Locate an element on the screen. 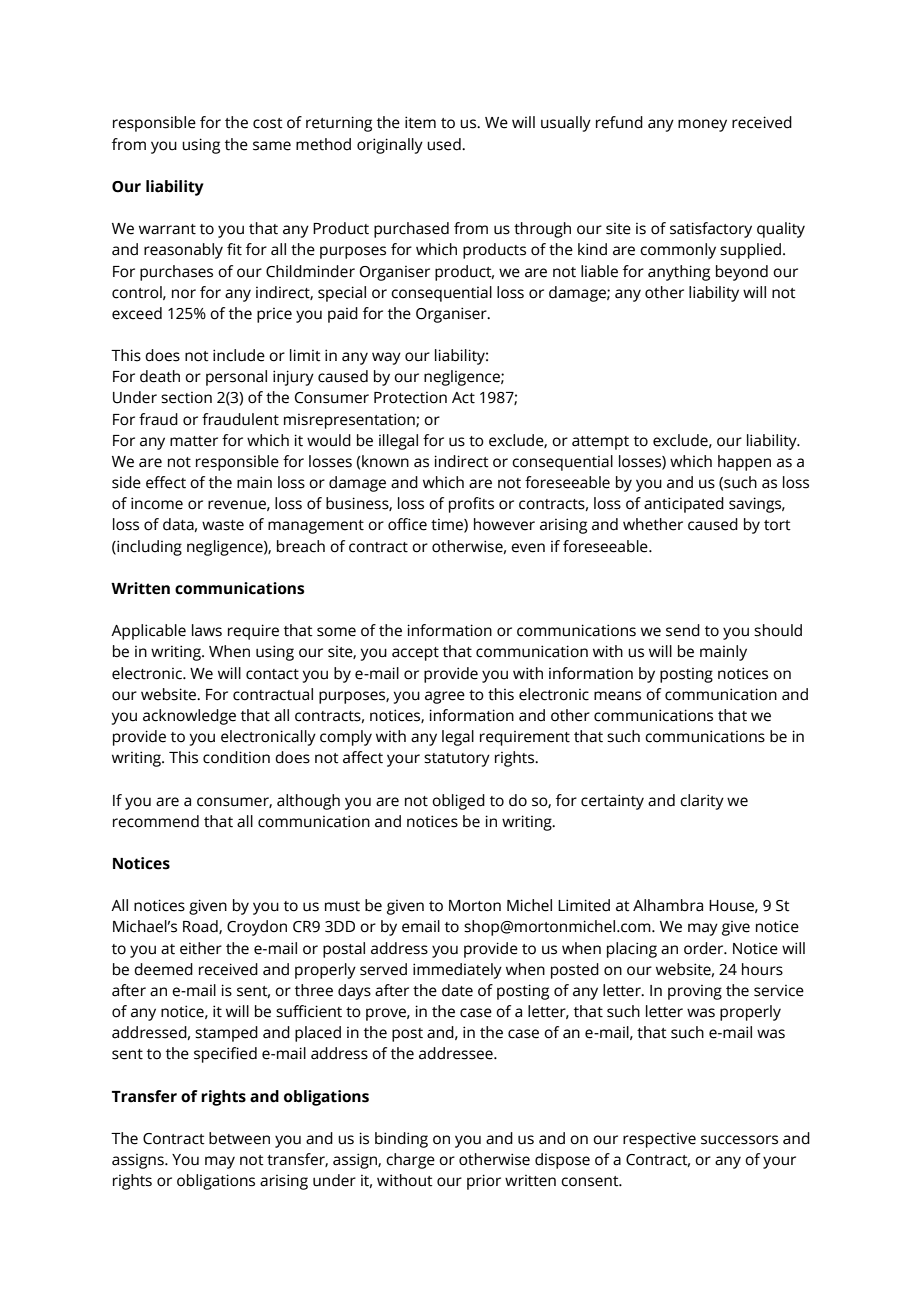  accept is located at coordinates (415, 654).
